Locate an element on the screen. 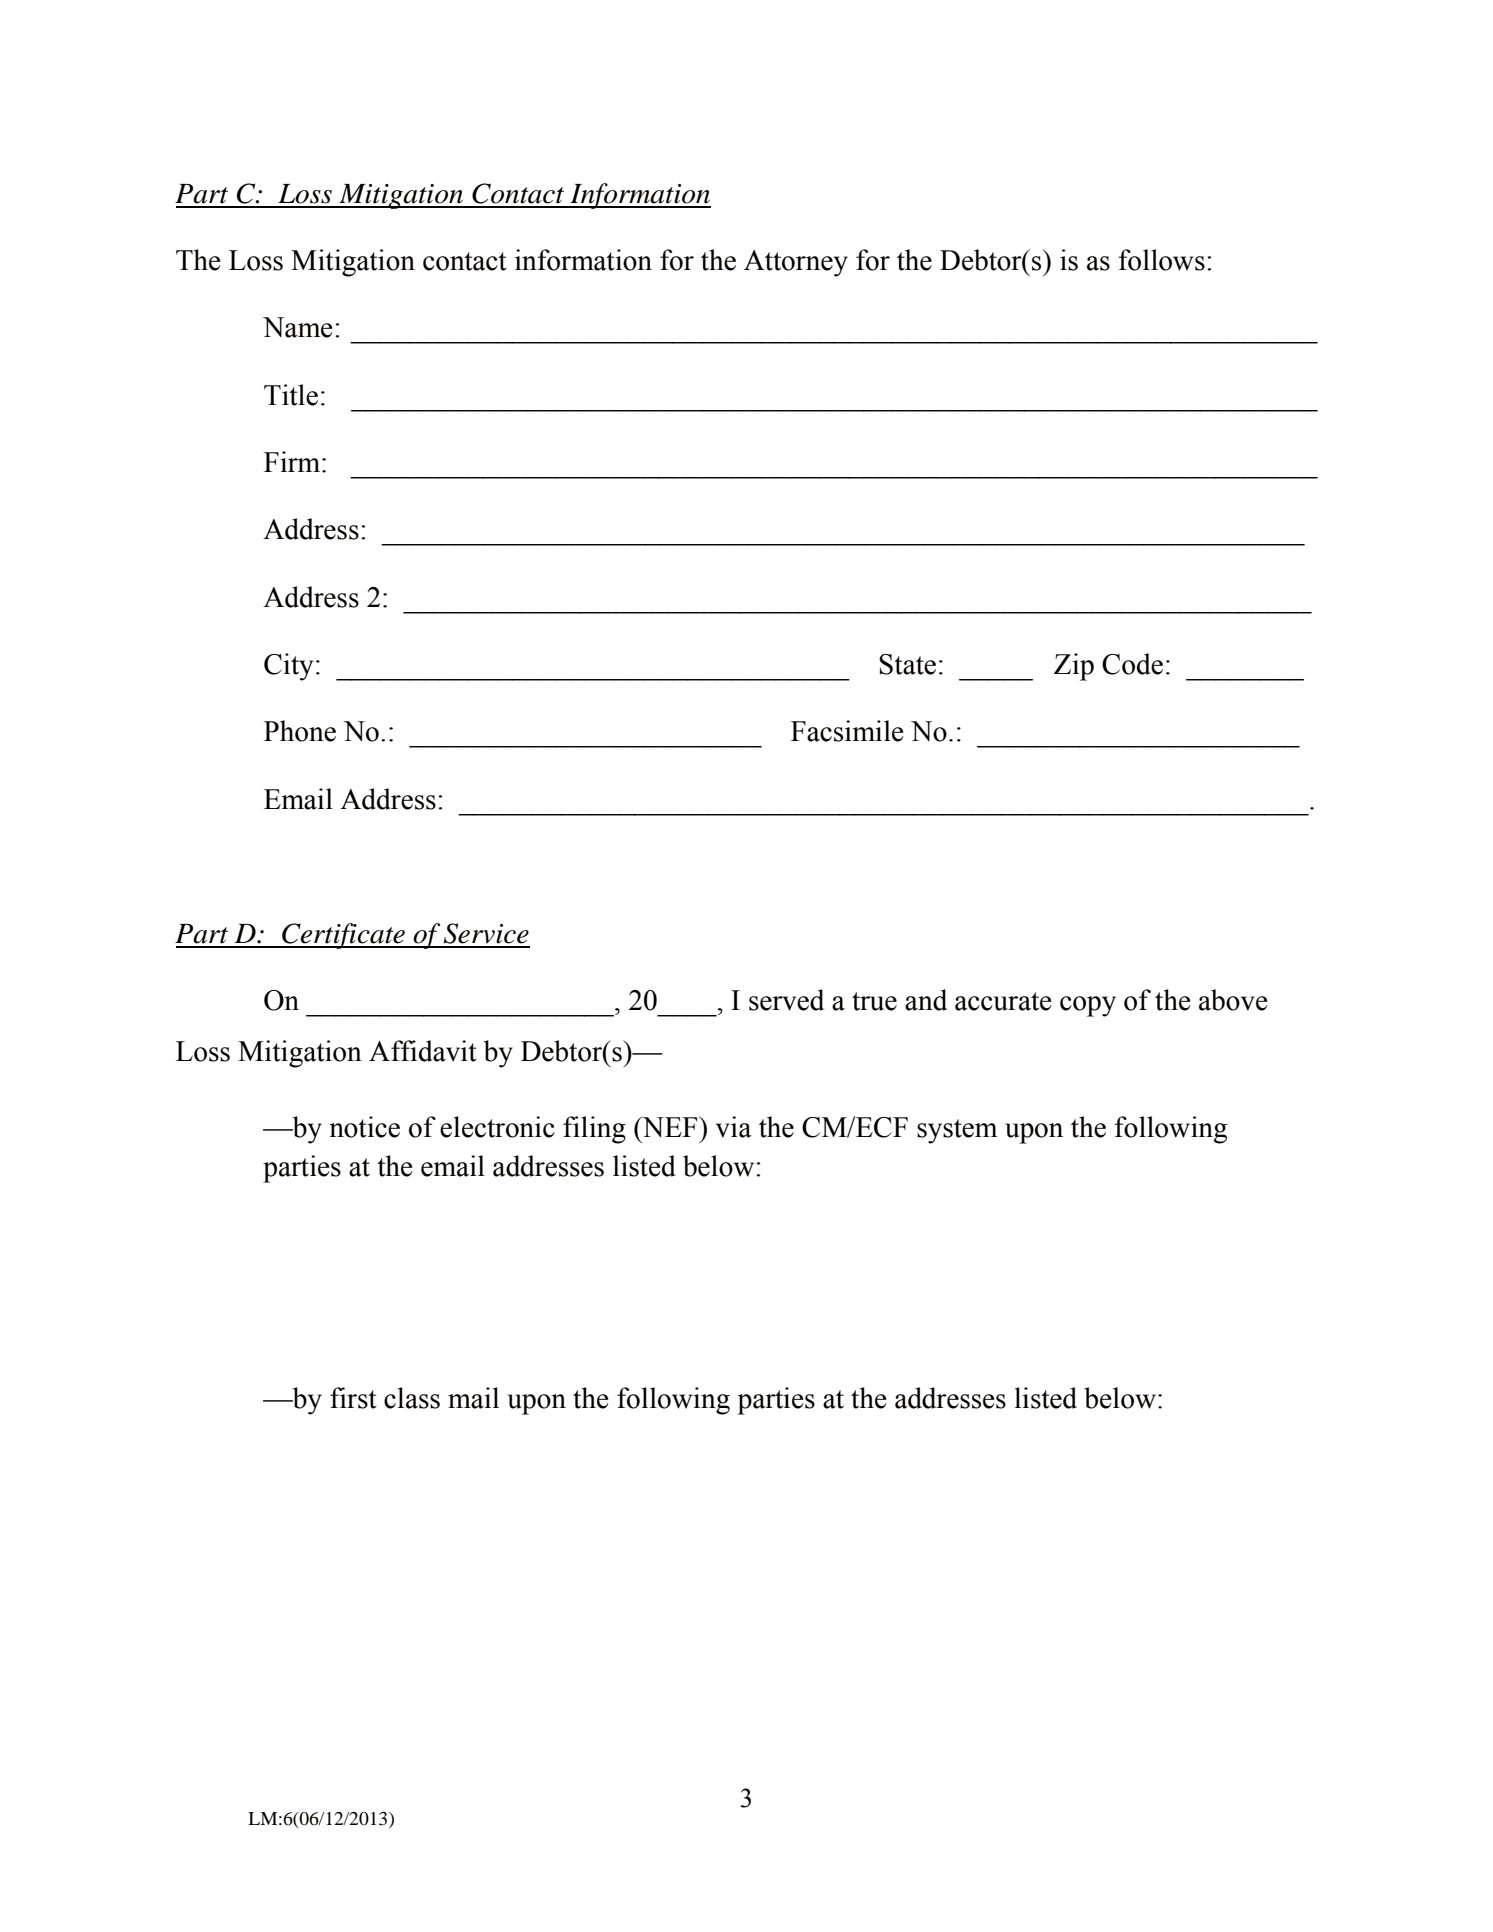 Image resolution: width=1493 pixels, height=1932 pixels. system is located at coordinates (957, 1131).
